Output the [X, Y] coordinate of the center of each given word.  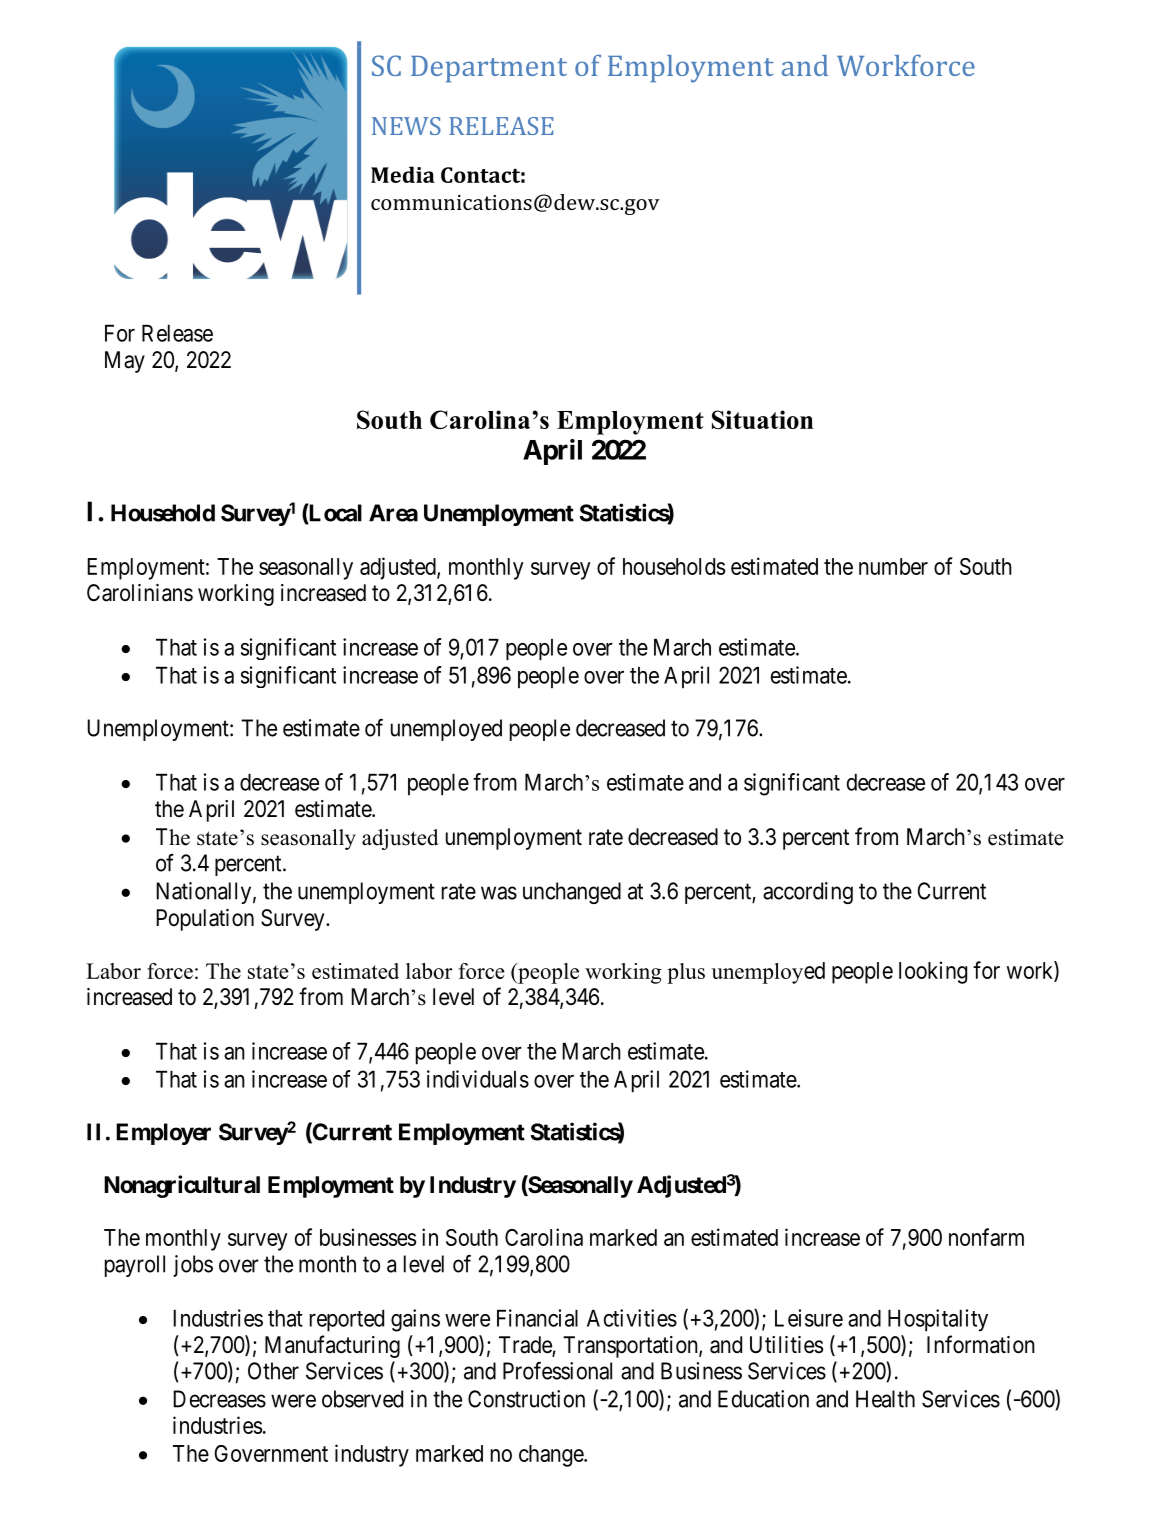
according [808, 893]
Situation [763, 419]
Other [273, 1371]
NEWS [406, 126]
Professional [557, 1371]
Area [393, 513]
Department [489, 69]
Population [205, 920]
